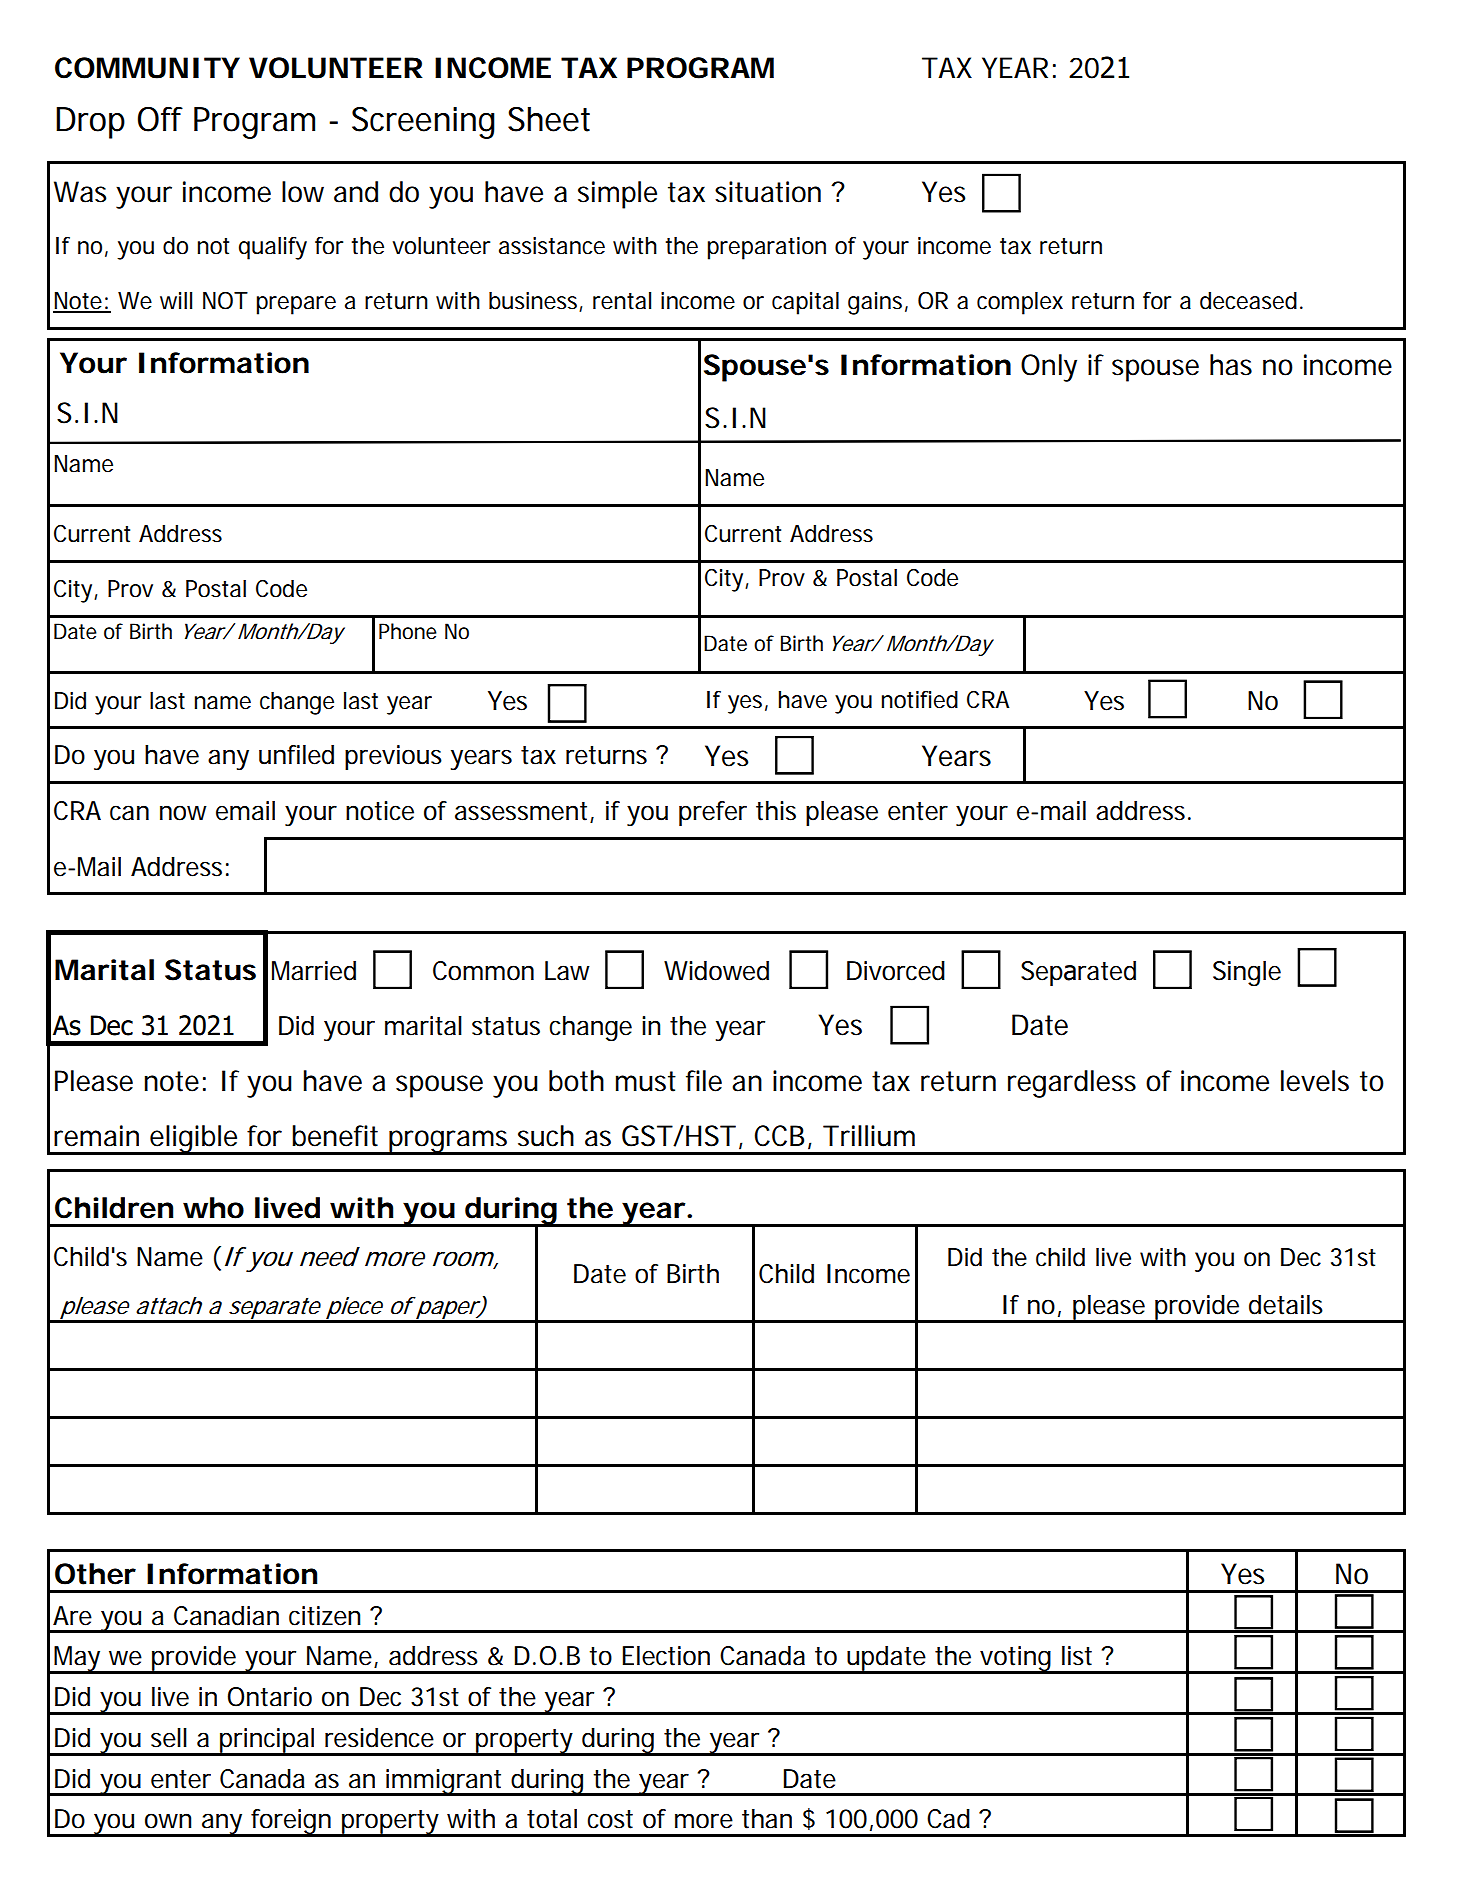  I want to click on who, so click(213, 1208).
